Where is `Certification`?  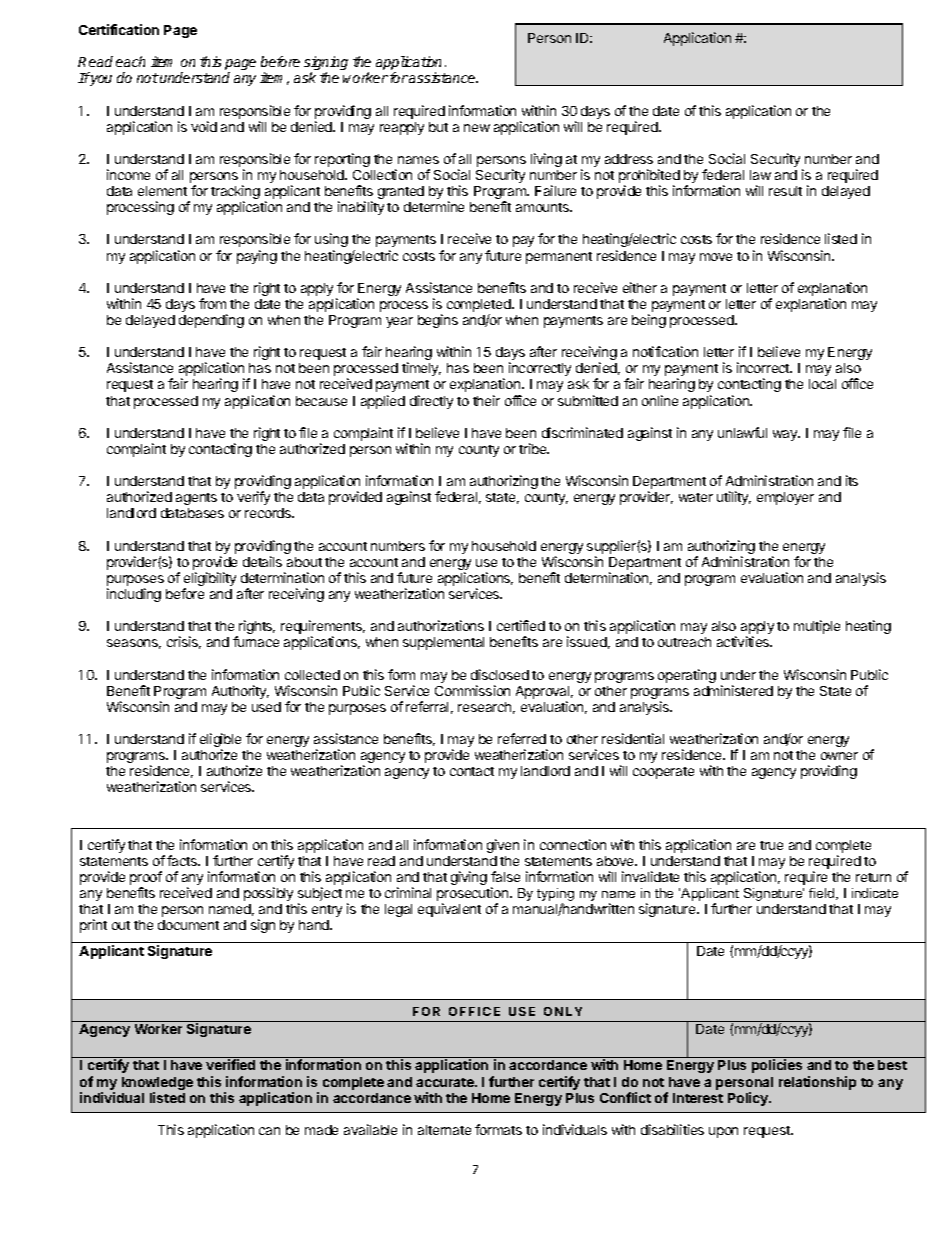 Certification is located at coordinates (119, 29).
